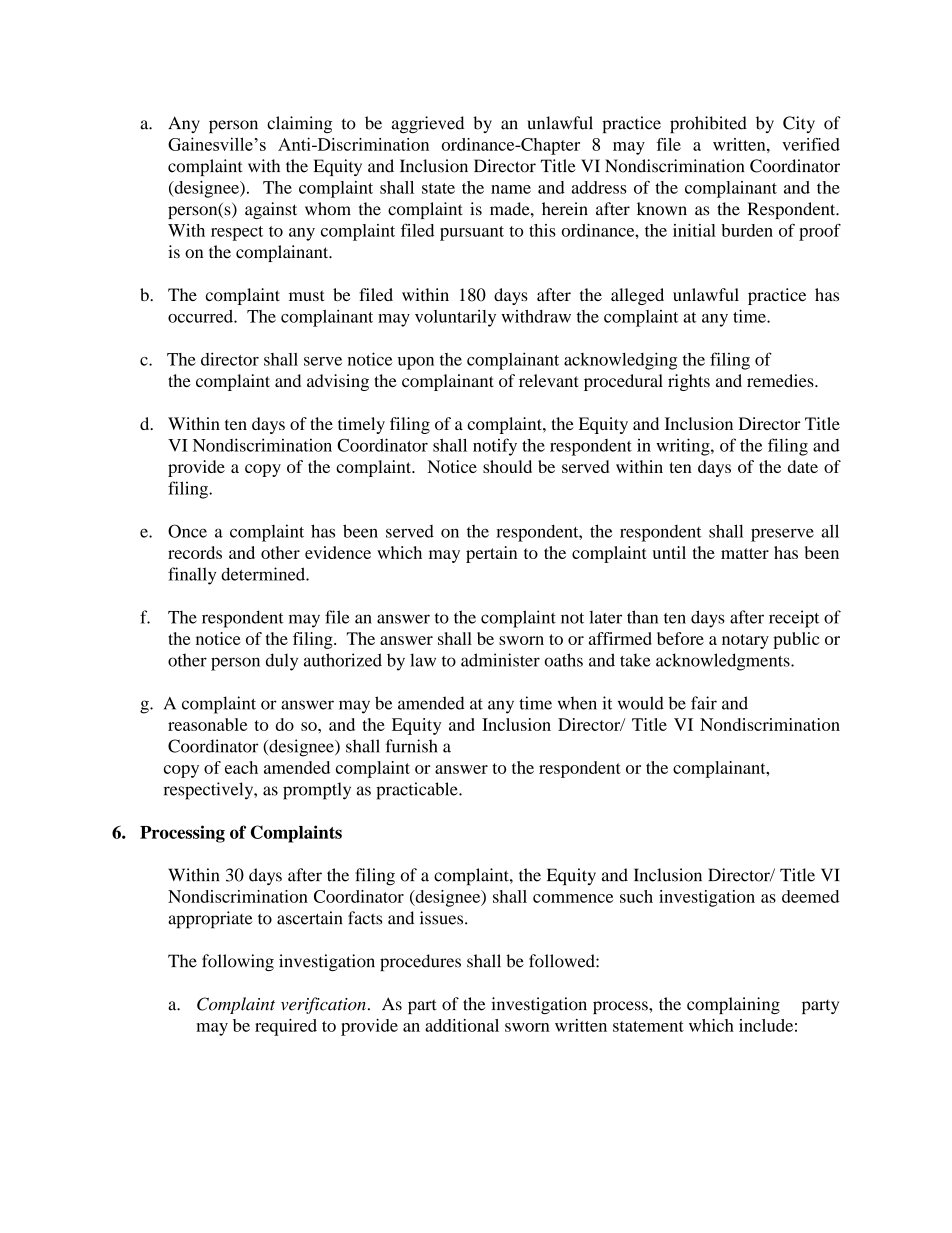 Image resolution: width=952 pixels, height=1233 pixels. I want to click on pertain, so click(491, 554).
